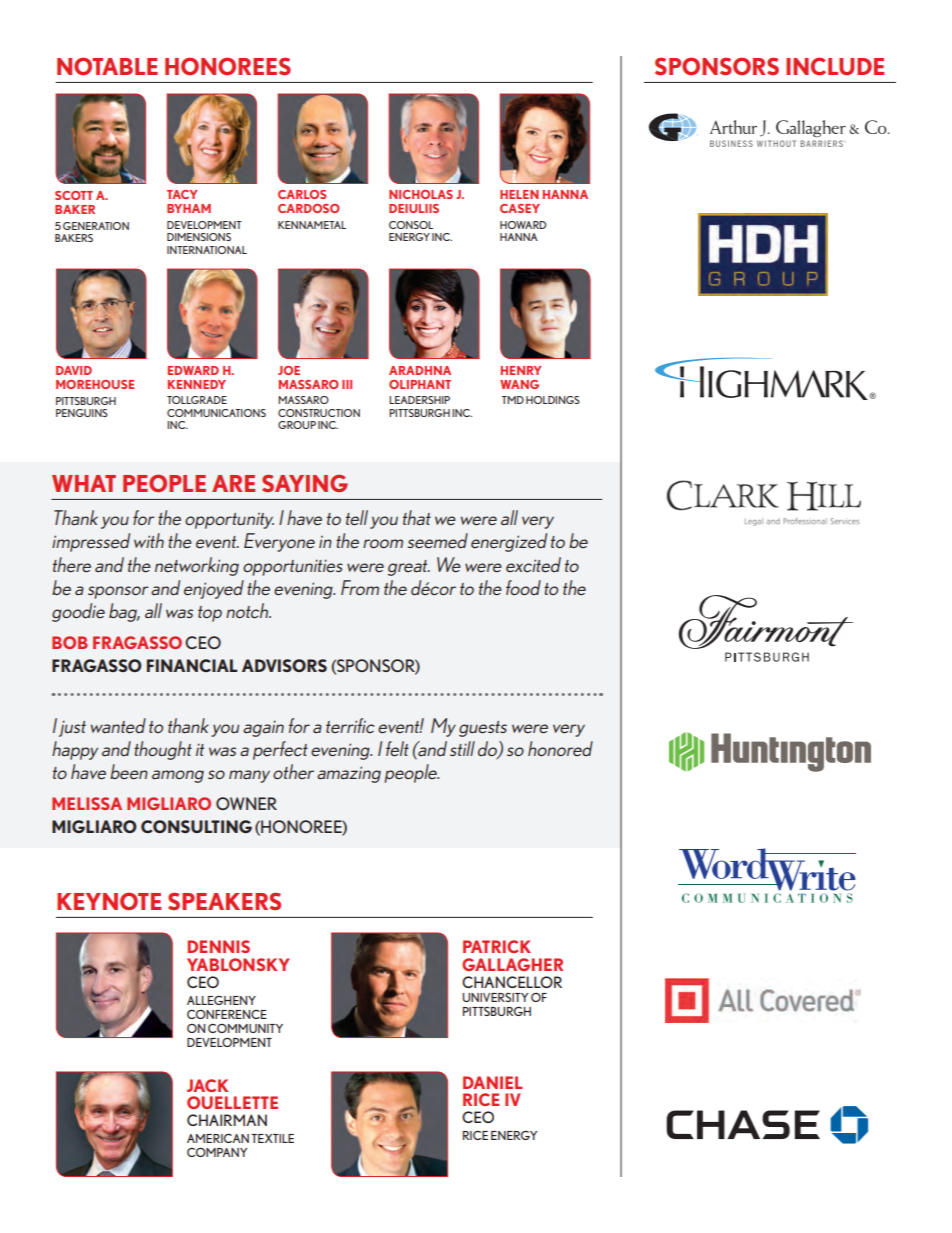 The height and width of the document is (1233, 952). What do you see at coordinates (218, 1138) in the document?
I see `AMERICAN` at bounding box center [218, 1138].
